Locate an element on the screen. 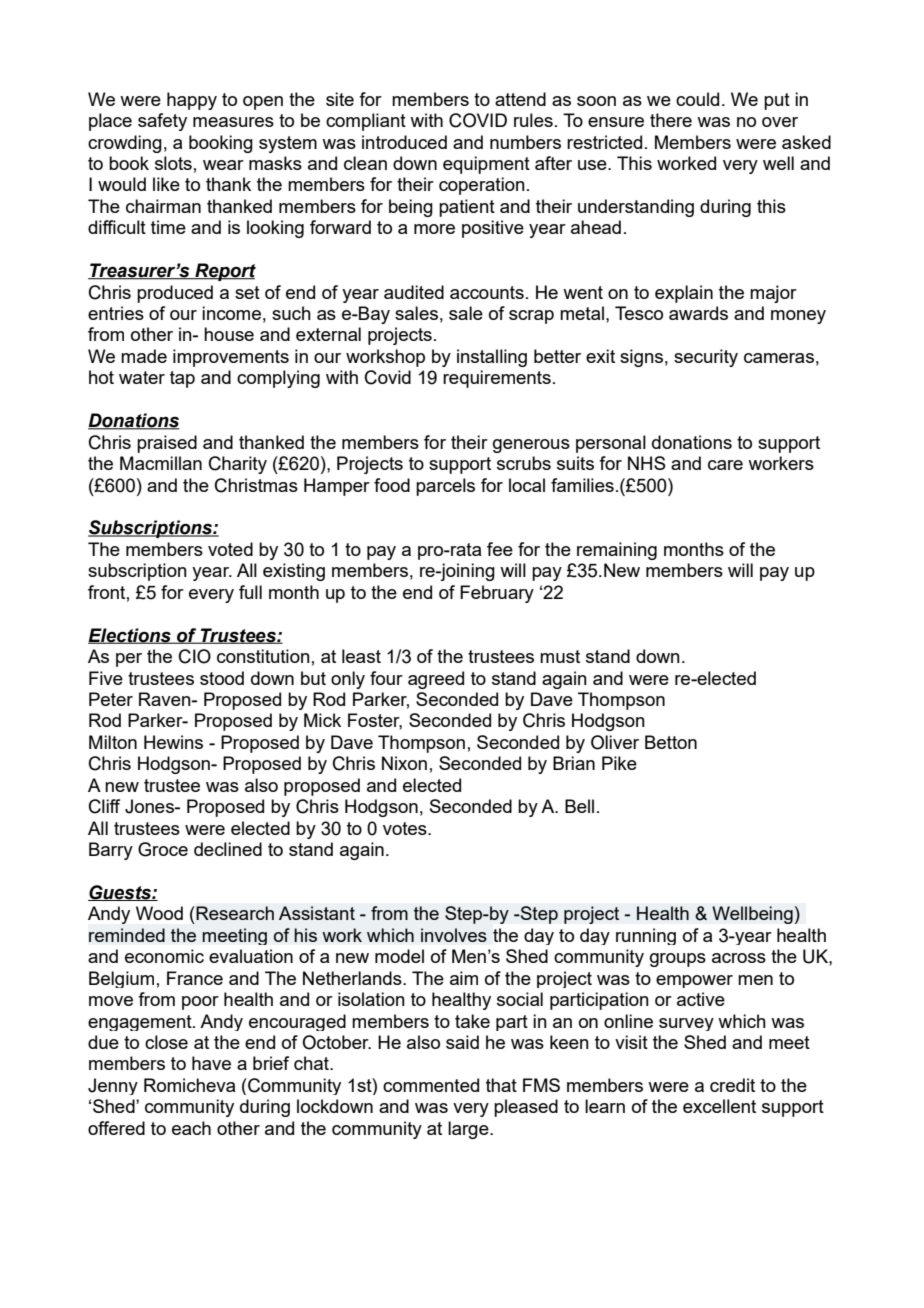  CIO is located at coordinates (195, 656).
